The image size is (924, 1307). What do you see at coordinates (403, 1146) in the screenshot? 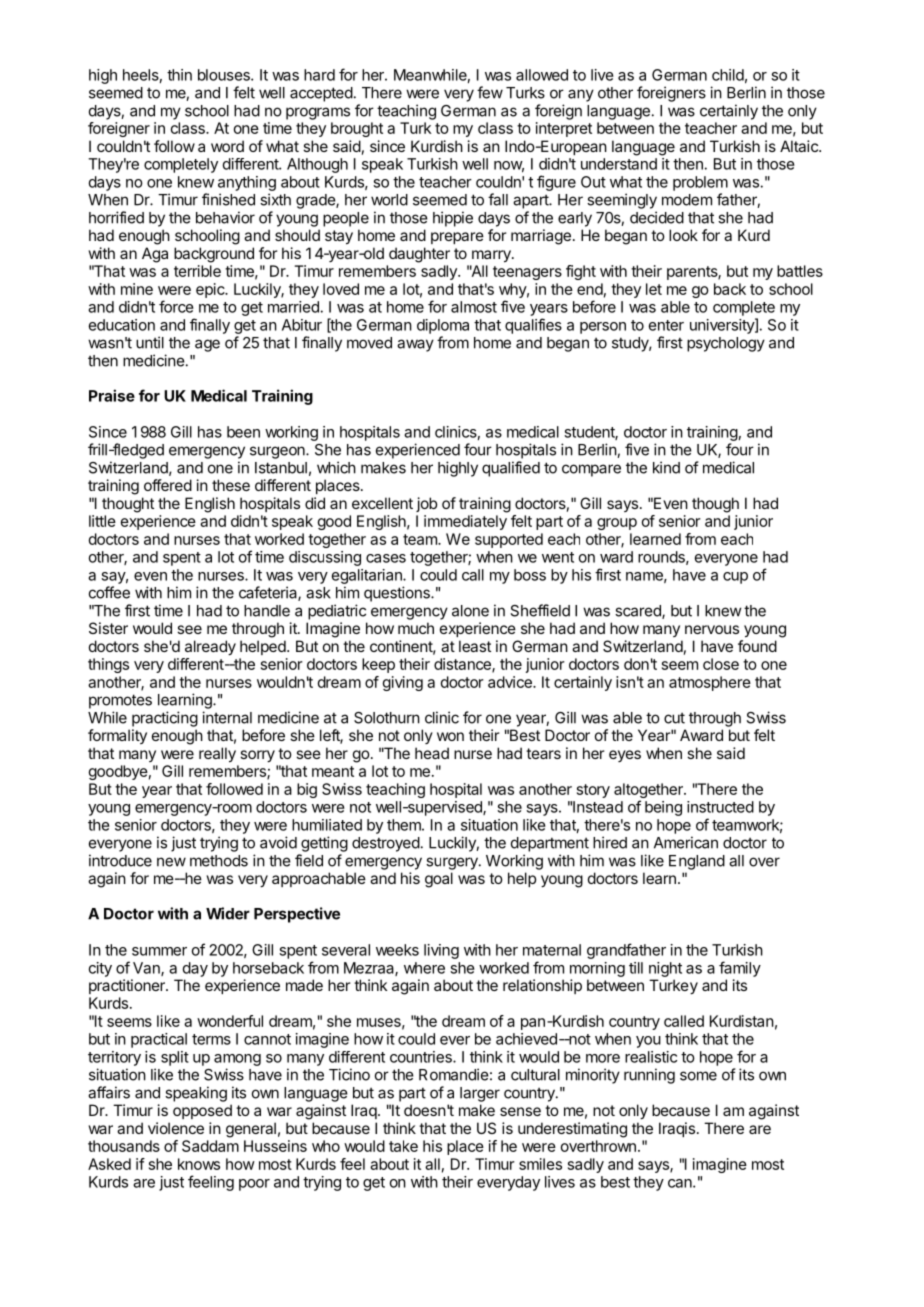
I see `take` at bounding box center [403, 1146].
